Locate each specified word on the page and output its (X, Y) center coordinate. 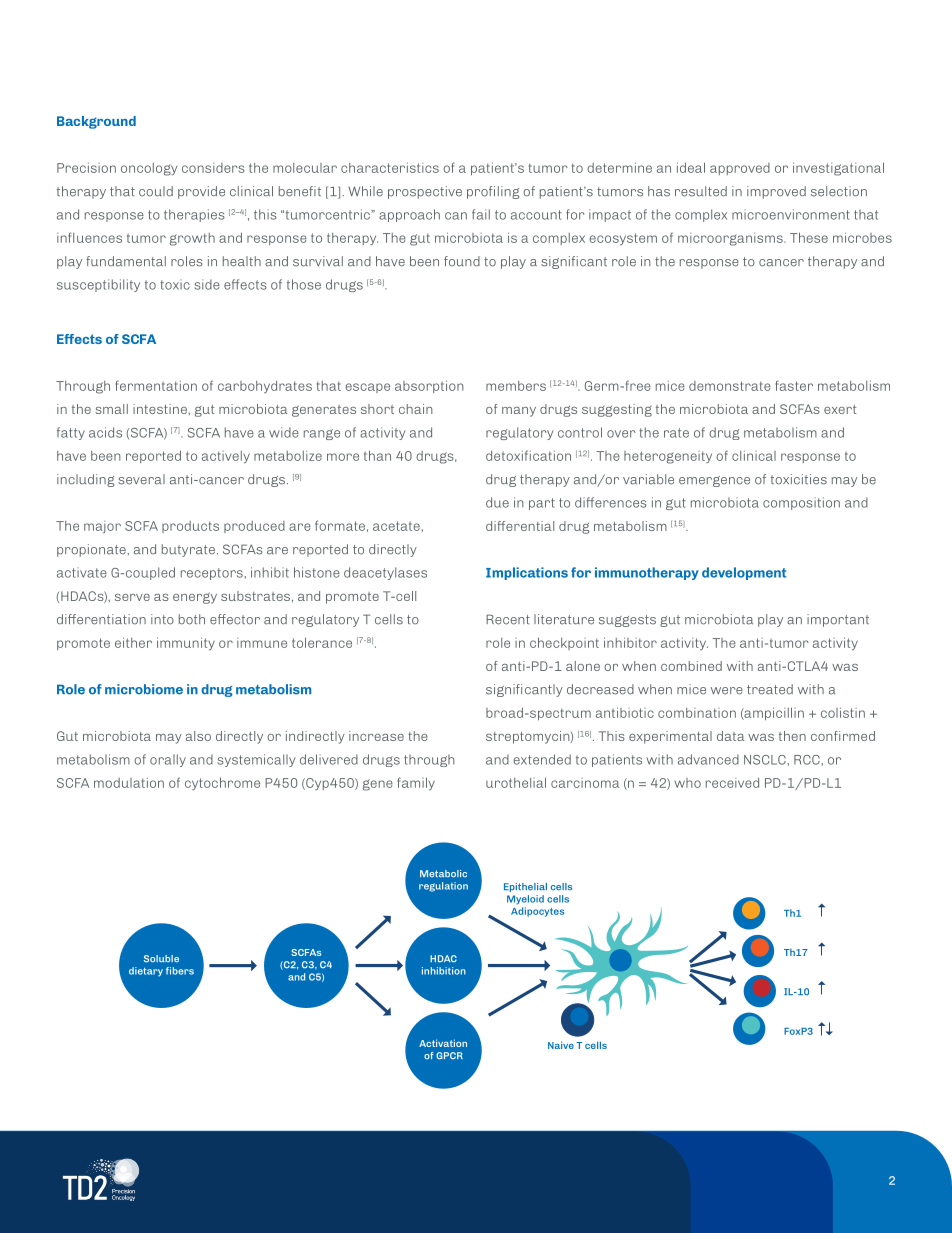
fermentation (156, 385)
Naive (561, 1045)
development (744, 573)
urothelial (516, 782)
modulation (129, 783)
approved (740, 169)
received (732, 783)
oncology (149, 169)
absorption (429, 386)
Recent (508, 619)
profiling (493, 192)
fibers (180, 971)
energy (195, 598)
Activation (443, 1043)
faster (794, 385)
